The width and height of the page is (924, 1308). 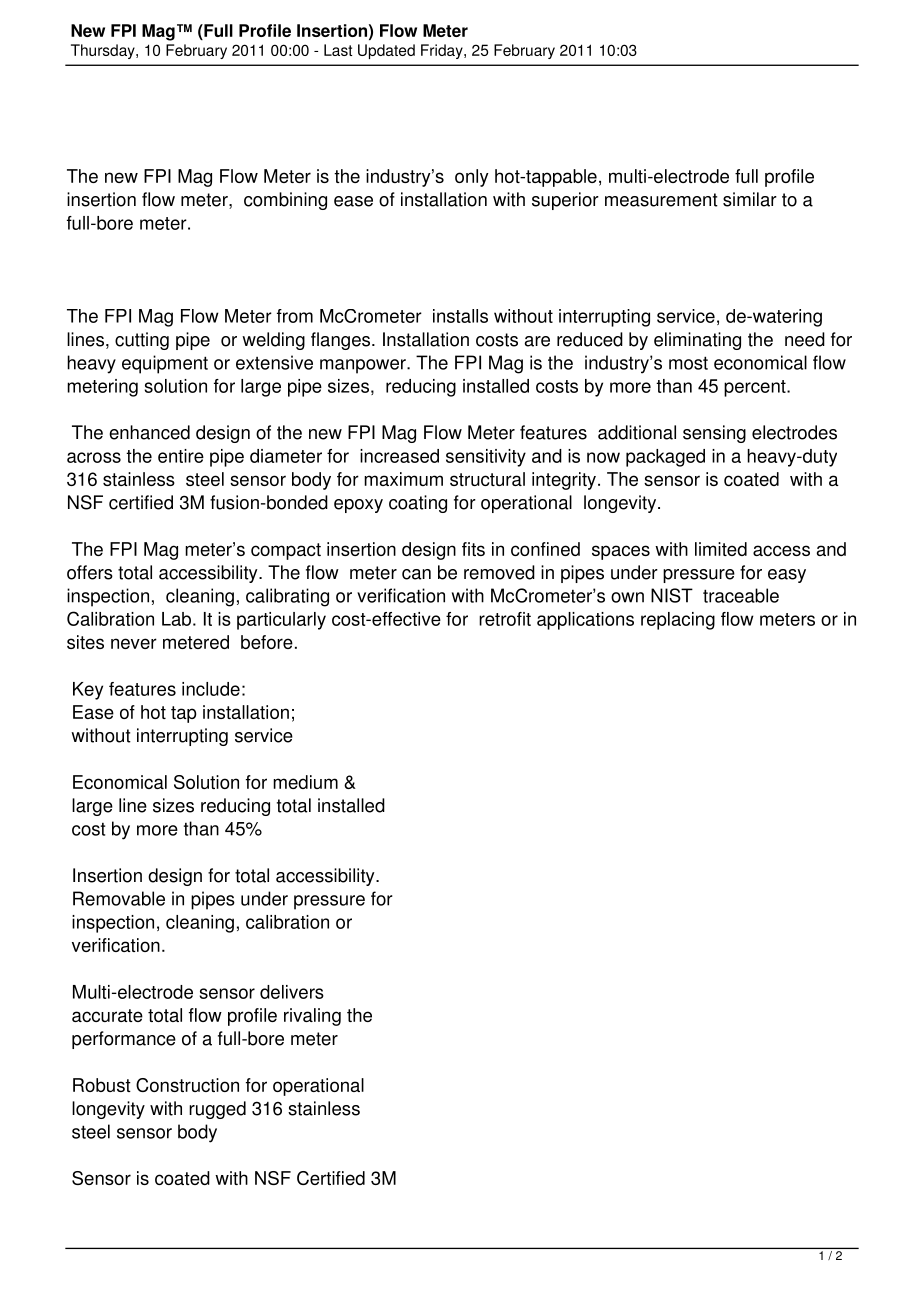 I want to click on enhanced, so click(x=149, y=432).
